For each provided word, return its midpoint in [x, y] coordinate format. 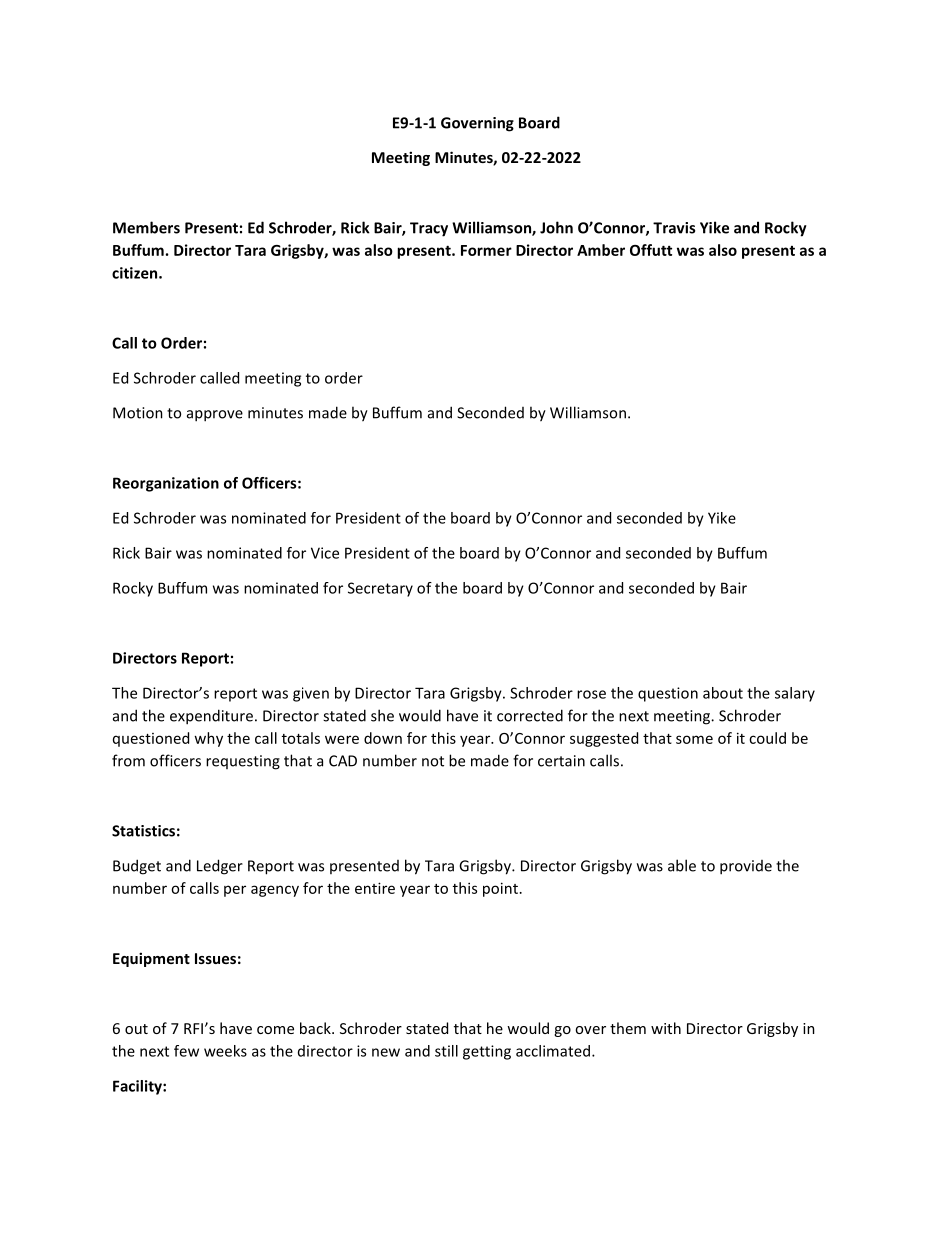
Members [146, 227]
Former [486, 250]
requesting [243, 762]
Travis [674, 228]
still [446, 1051]
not [433, 761]
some [694, 739]
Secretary [380, 589]
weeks [225, 1051]
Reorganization [166, 484]
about [723, 693]
